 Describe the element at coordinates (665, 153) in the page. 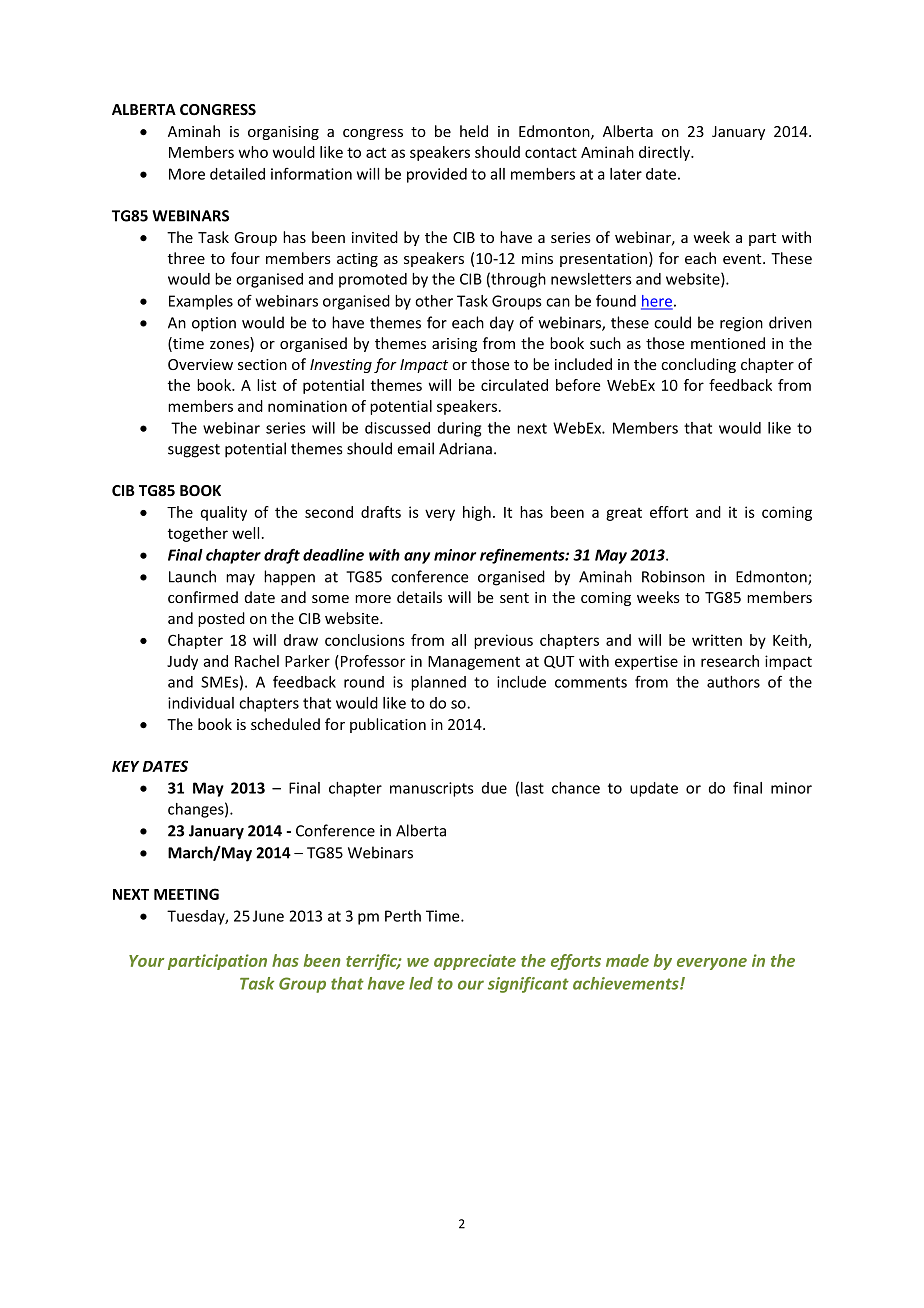

I see `directly` at that location.
